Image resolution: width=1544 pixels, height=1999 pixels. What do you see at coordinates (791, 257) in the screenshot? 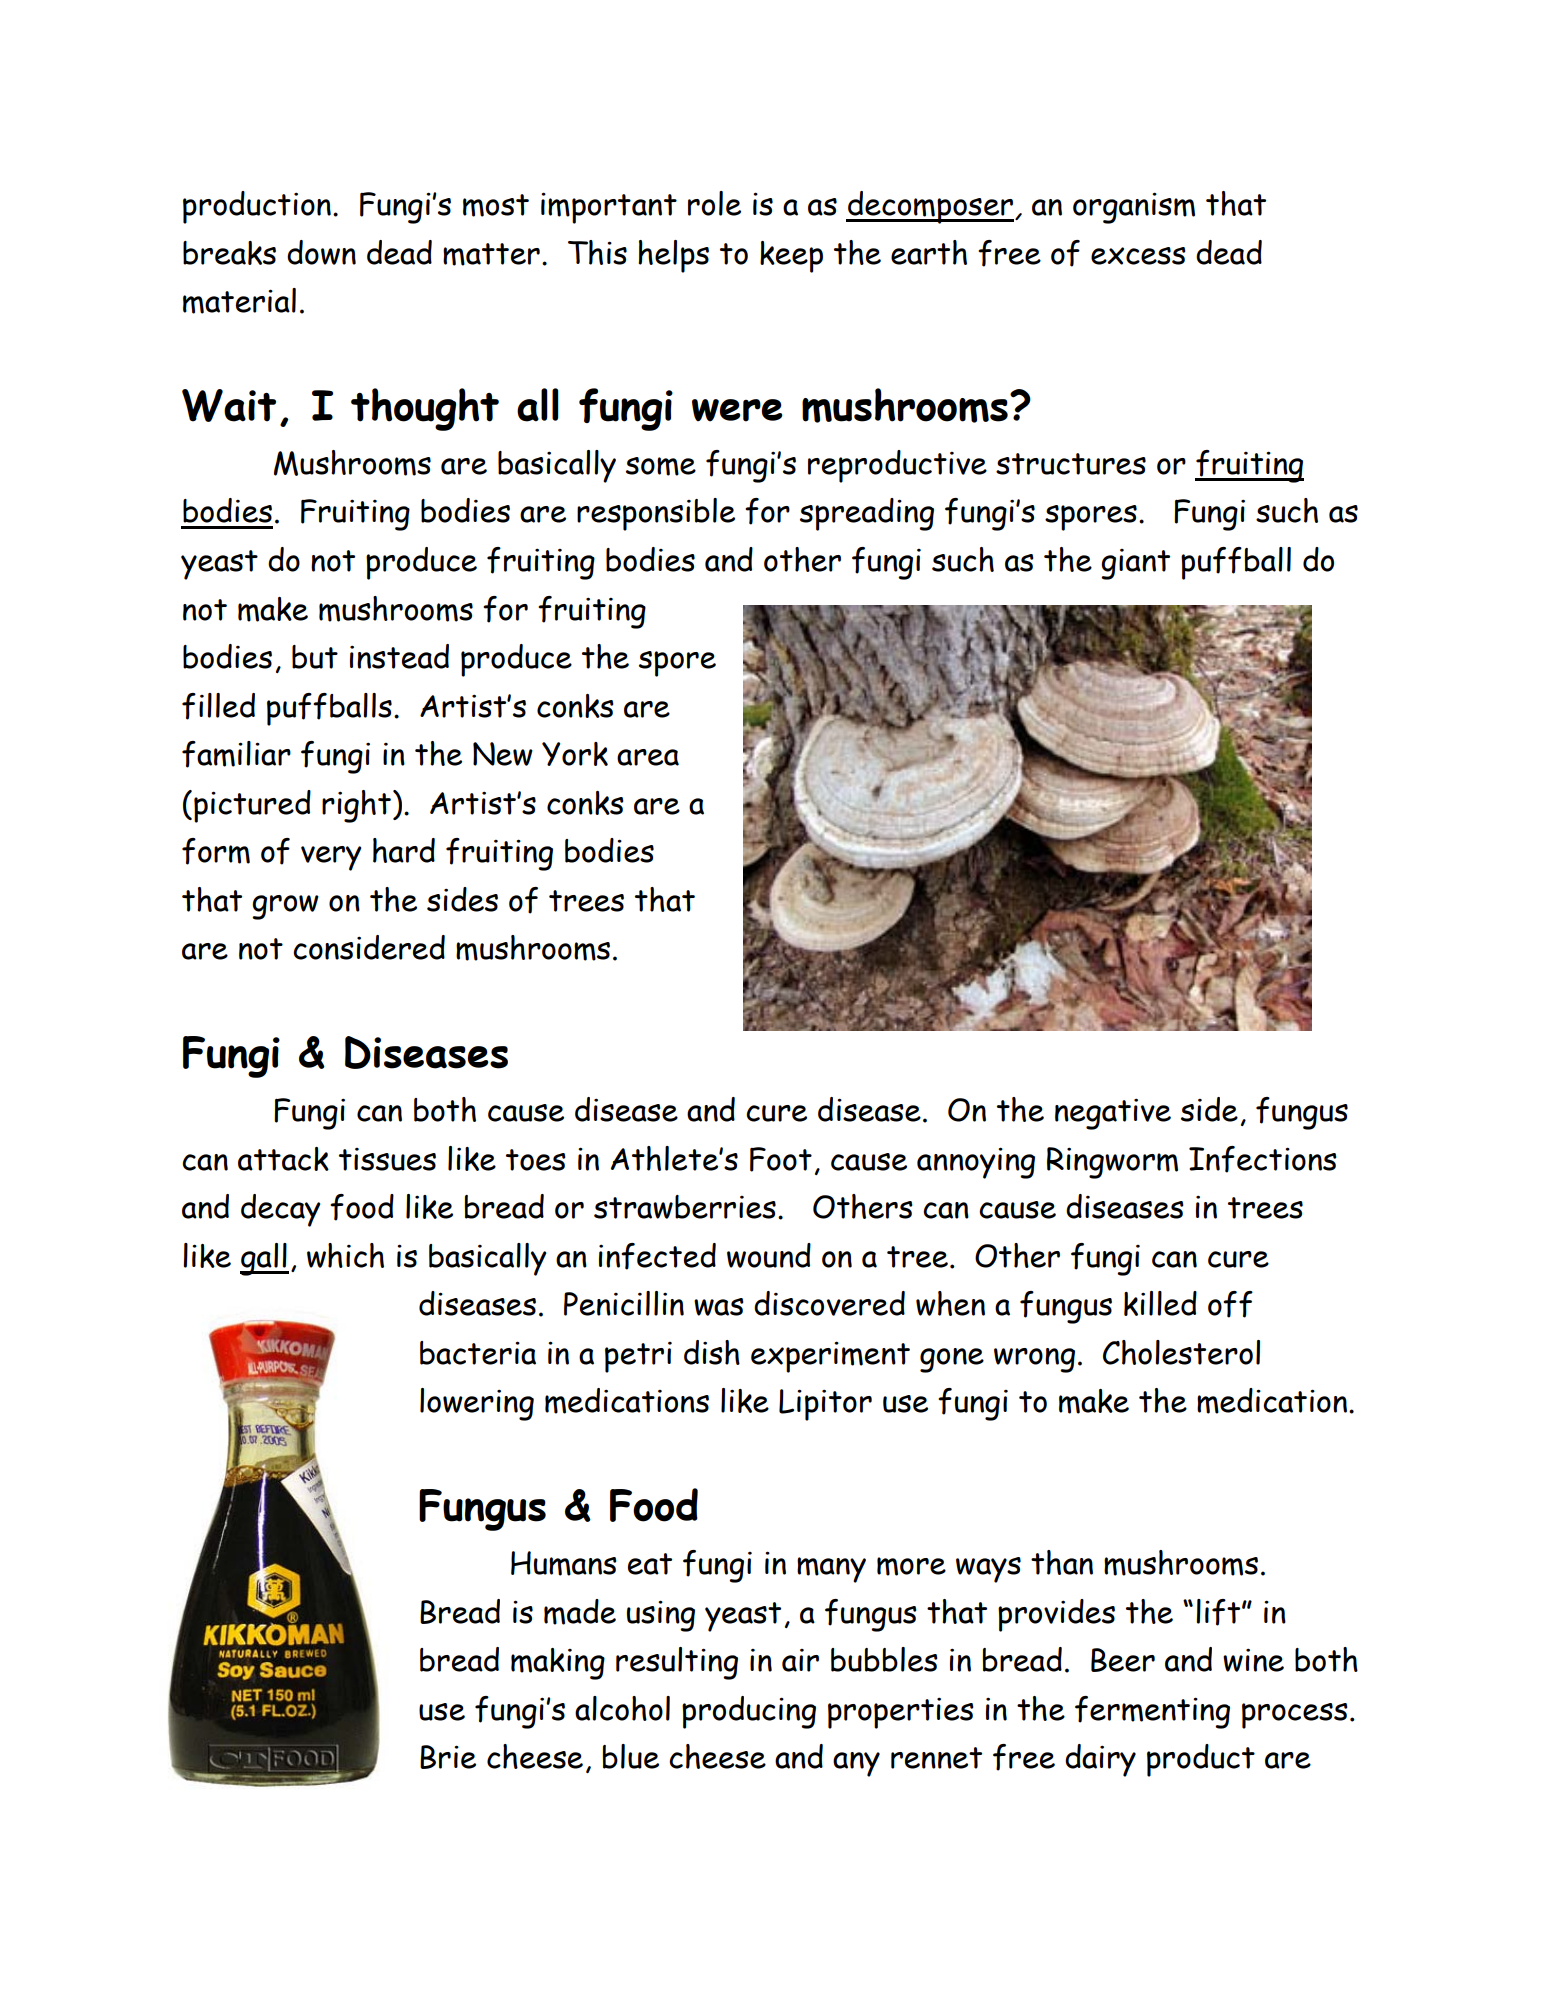
I see `keep` at bounding box center [791, 257].
